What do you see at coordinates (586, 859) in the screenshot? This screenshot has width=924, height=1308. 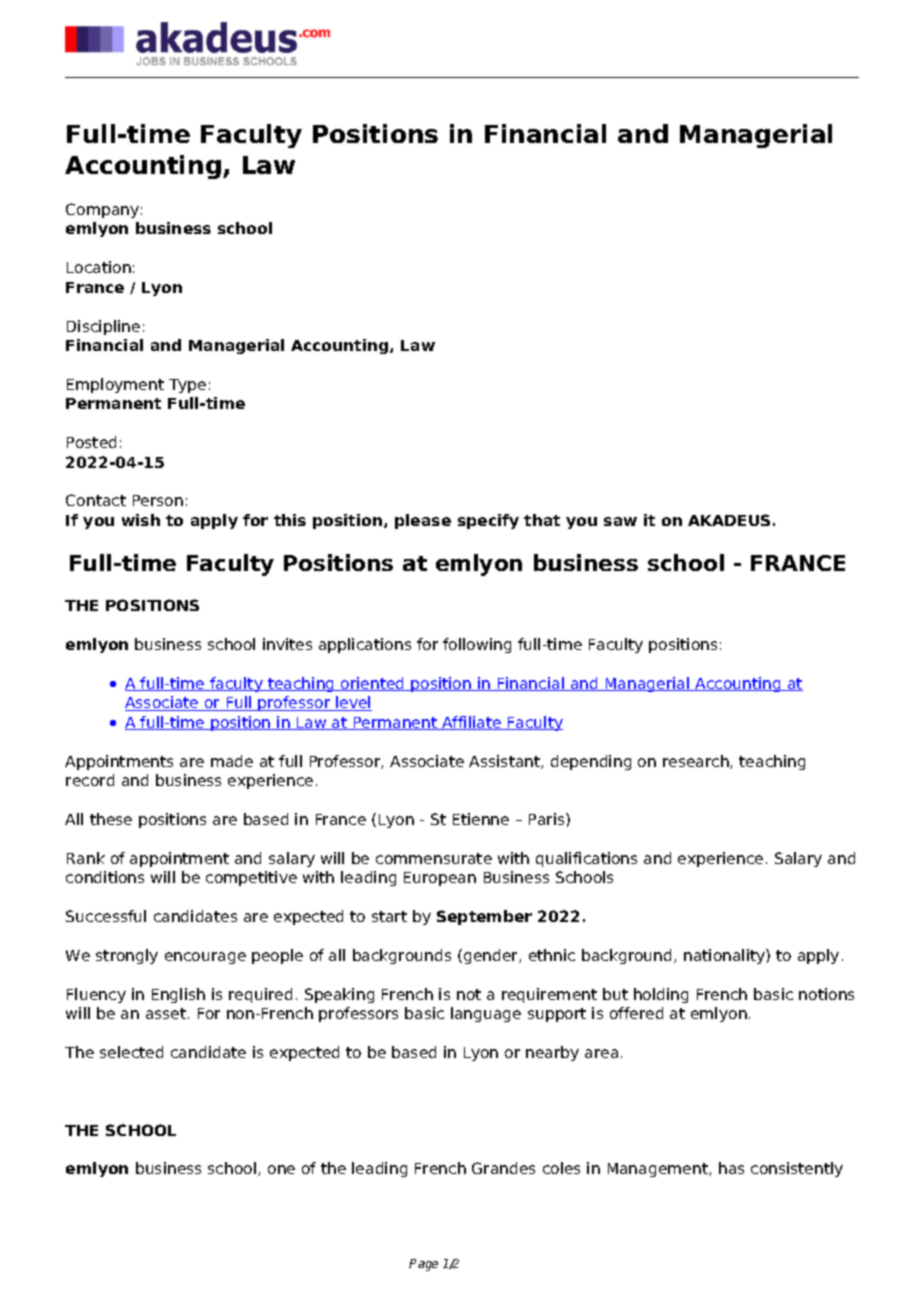 I see `qualifications` at bounding box center [586, 859].
